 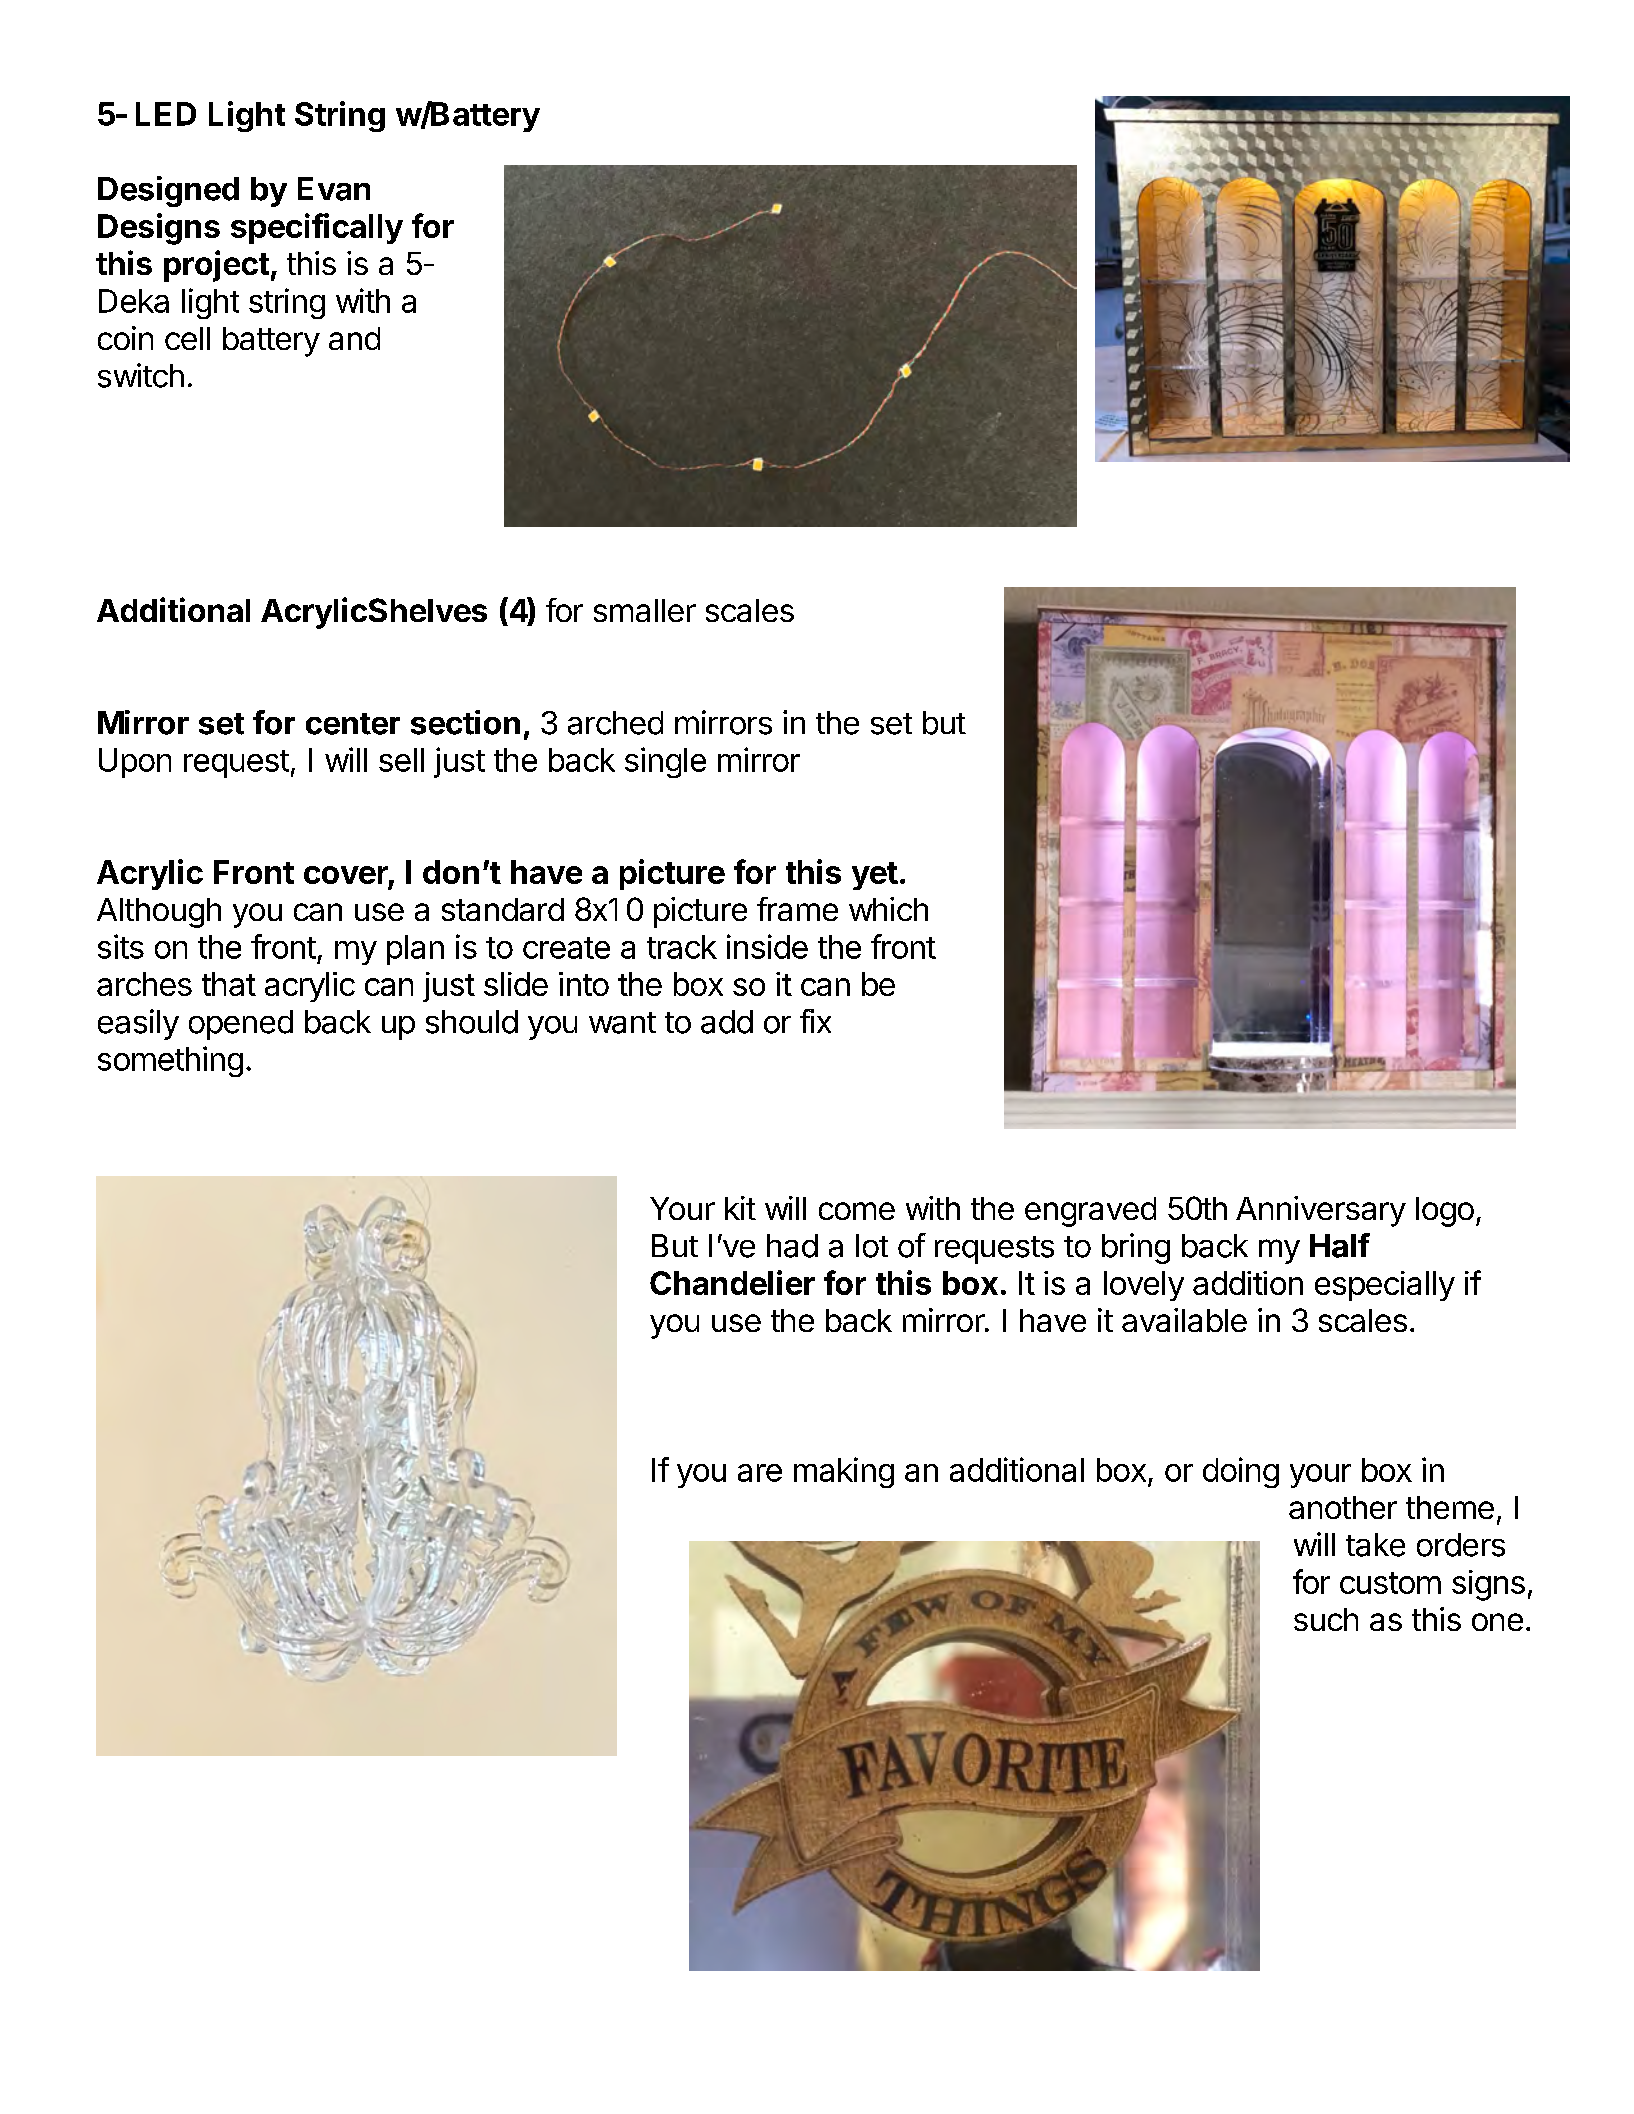 I want to click on Evan, so click(x=334, y=189).
